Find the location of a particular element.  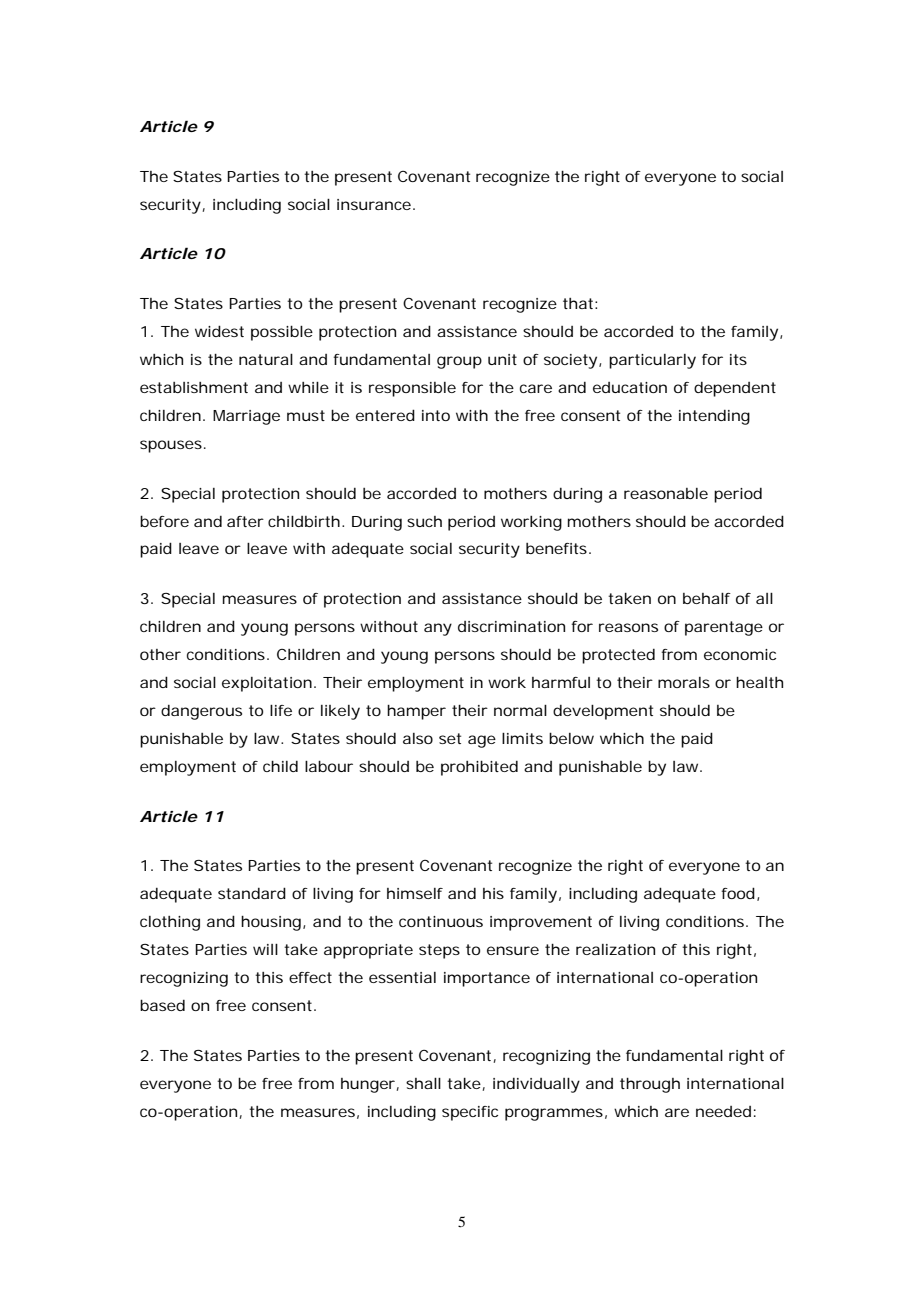

Marriage is located at coordinates (246, 417).
